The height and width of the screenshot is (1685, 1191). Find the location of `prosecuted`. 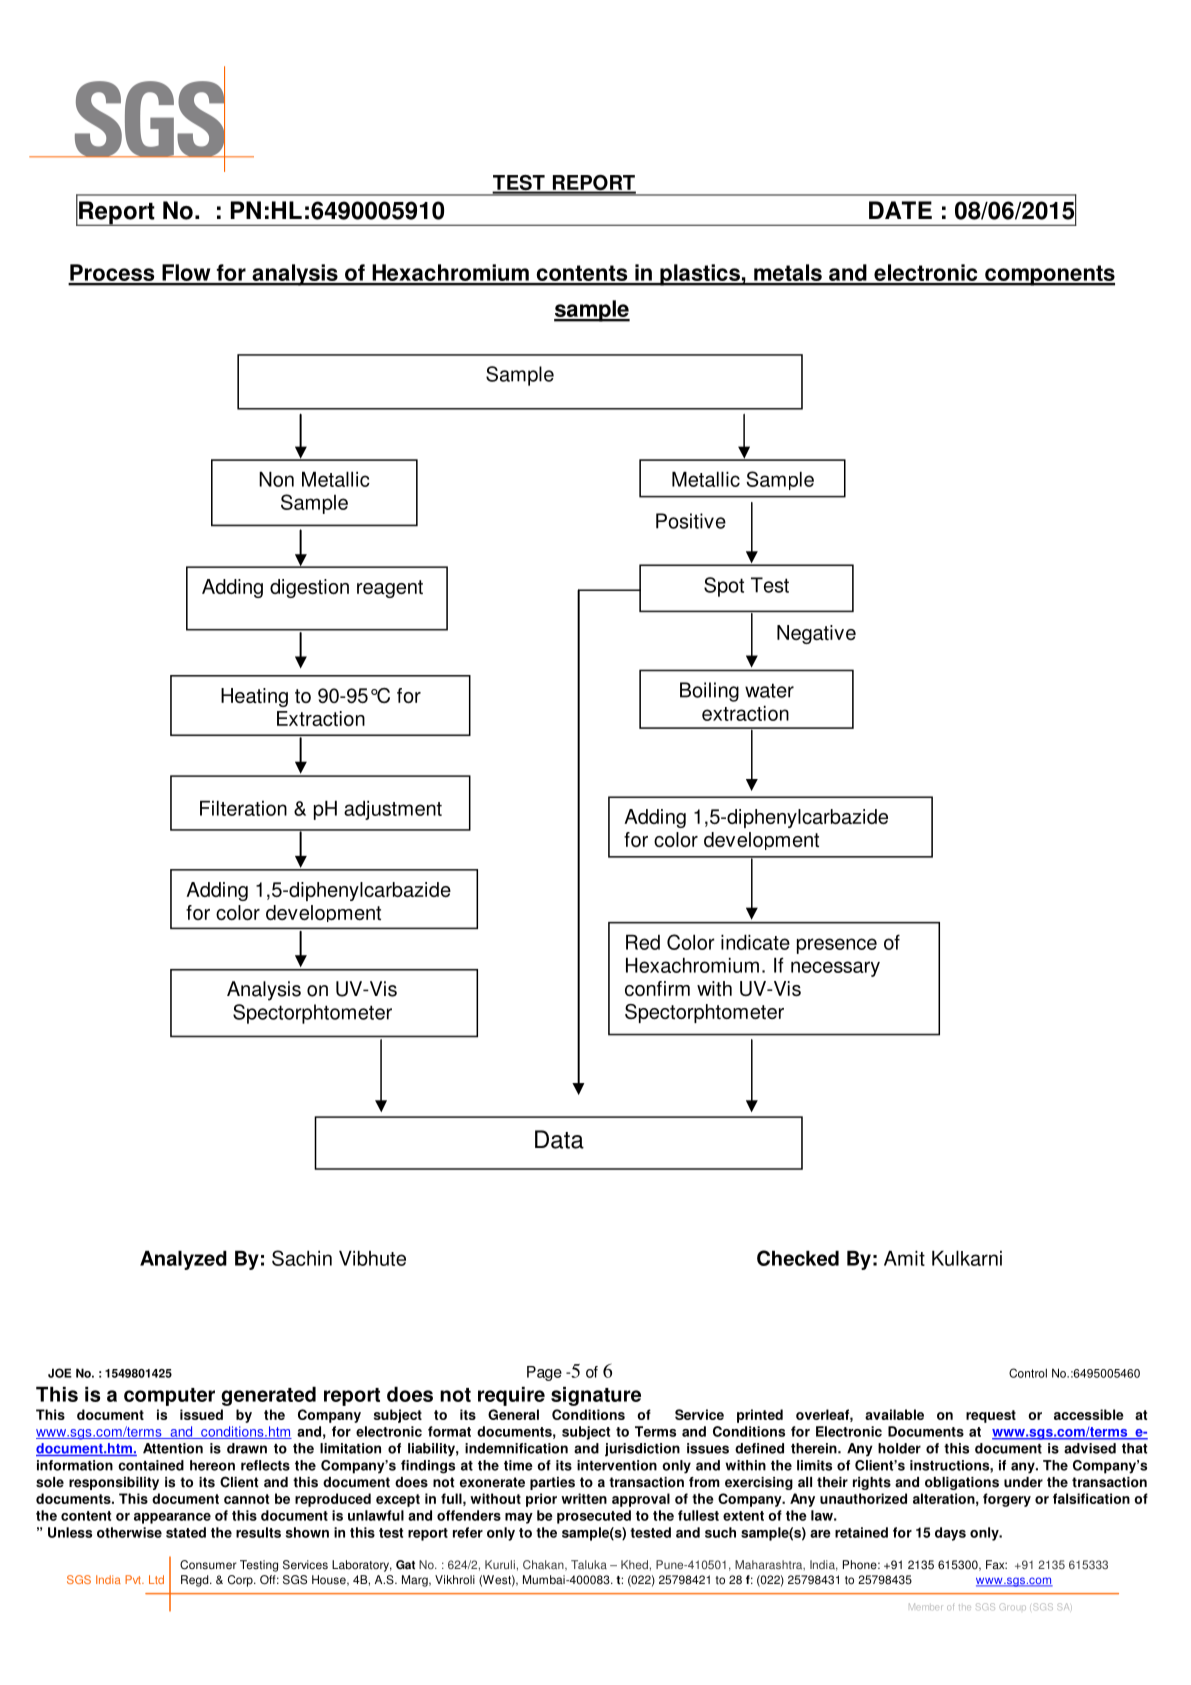

prosecuted is located at coordinates (594, 1517).
